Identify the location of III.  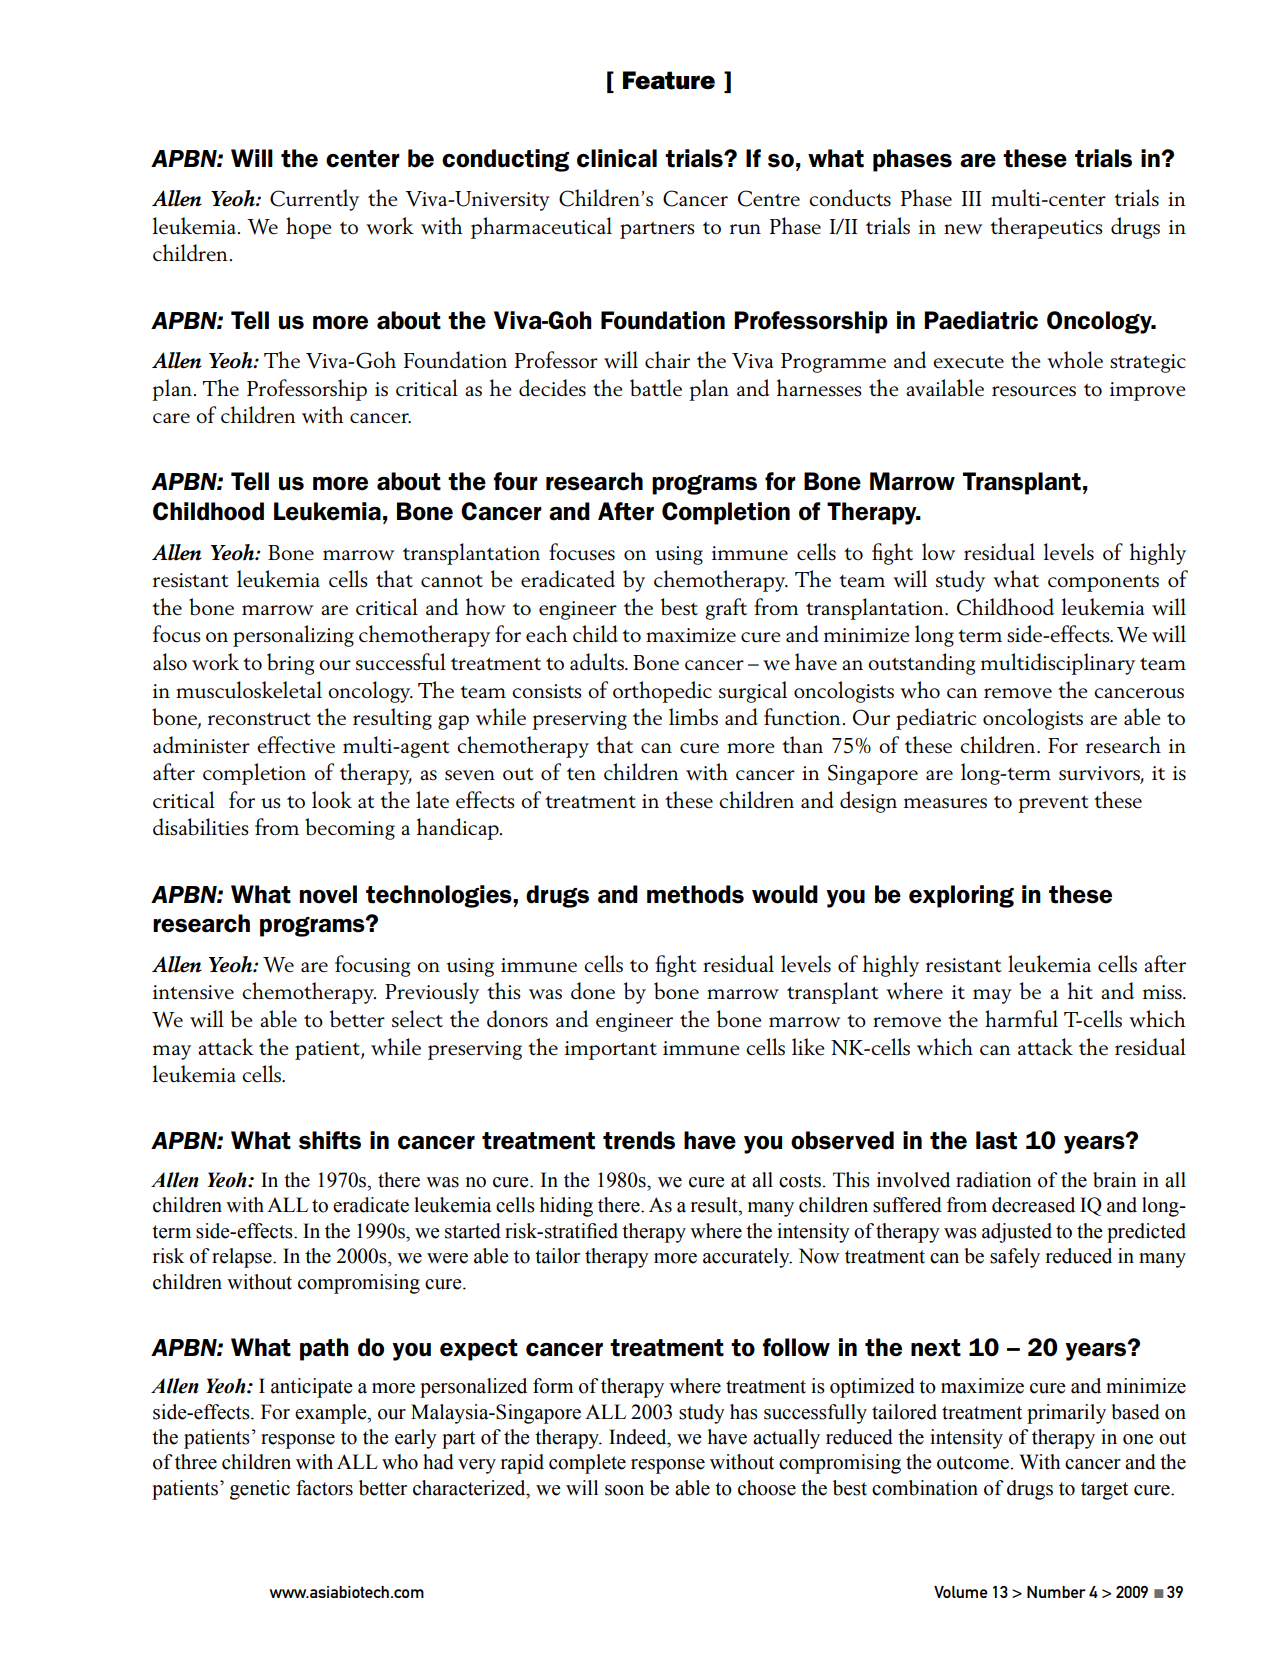
(972, 198).
